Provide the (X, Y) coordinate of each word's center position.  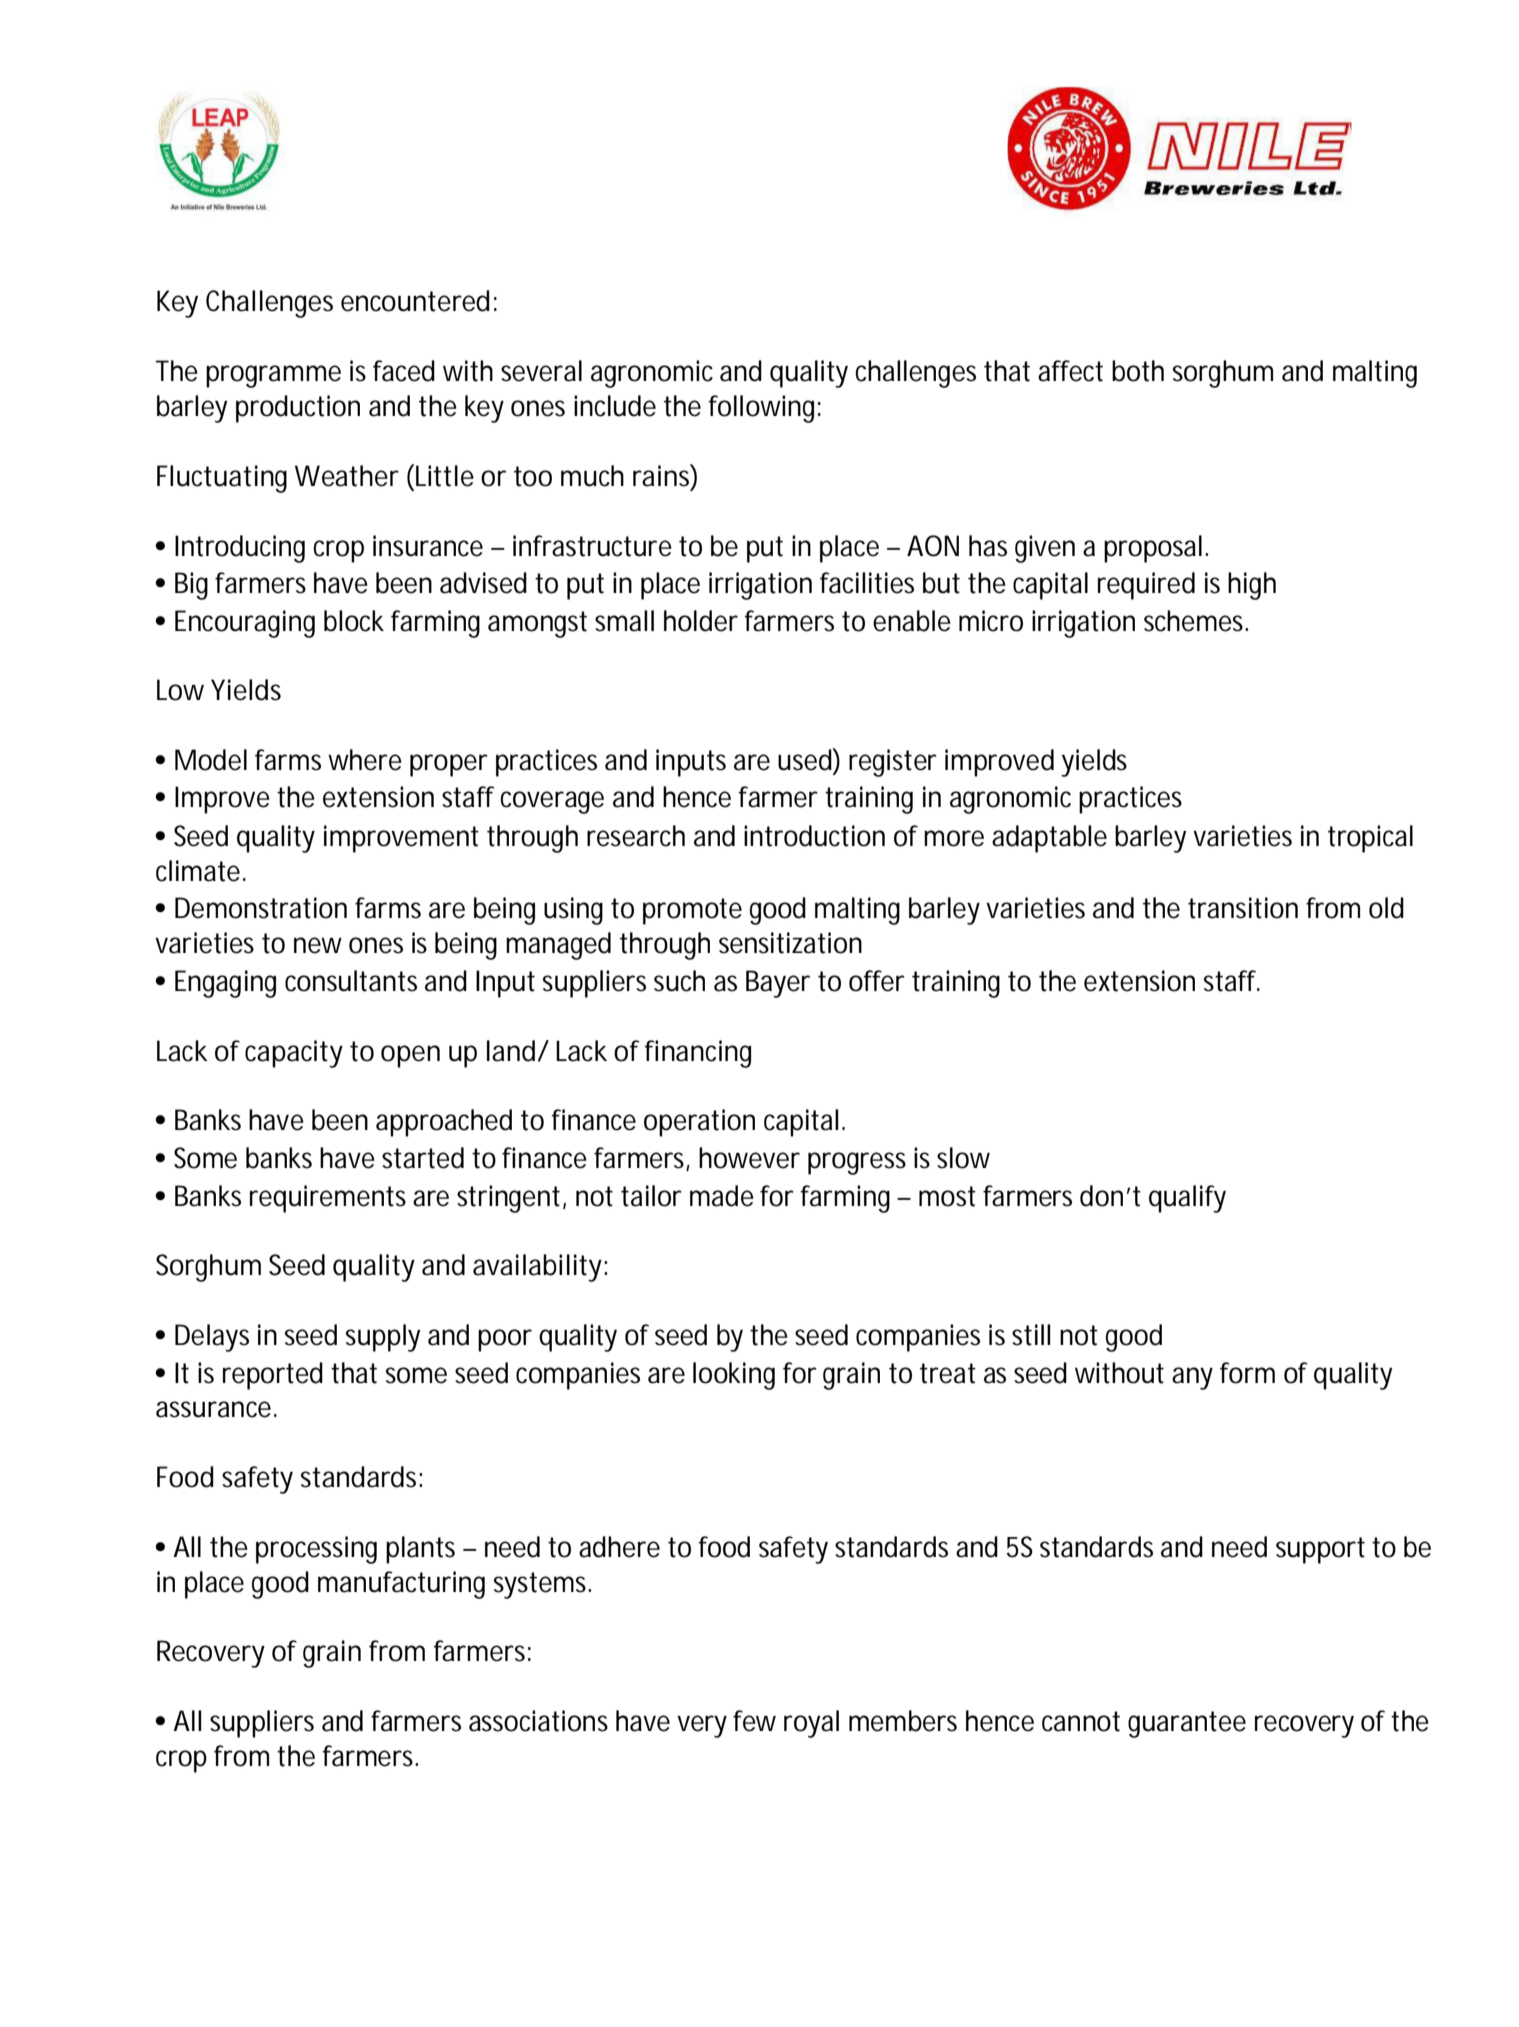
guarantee (1187, 1724)
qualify (1187, 1199)
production (298, 409)
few (754, 1721)
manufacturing (401, 1585)
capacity (294, 1054)
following (761, 409)
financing (698, 1054)
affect (1070, 371)
